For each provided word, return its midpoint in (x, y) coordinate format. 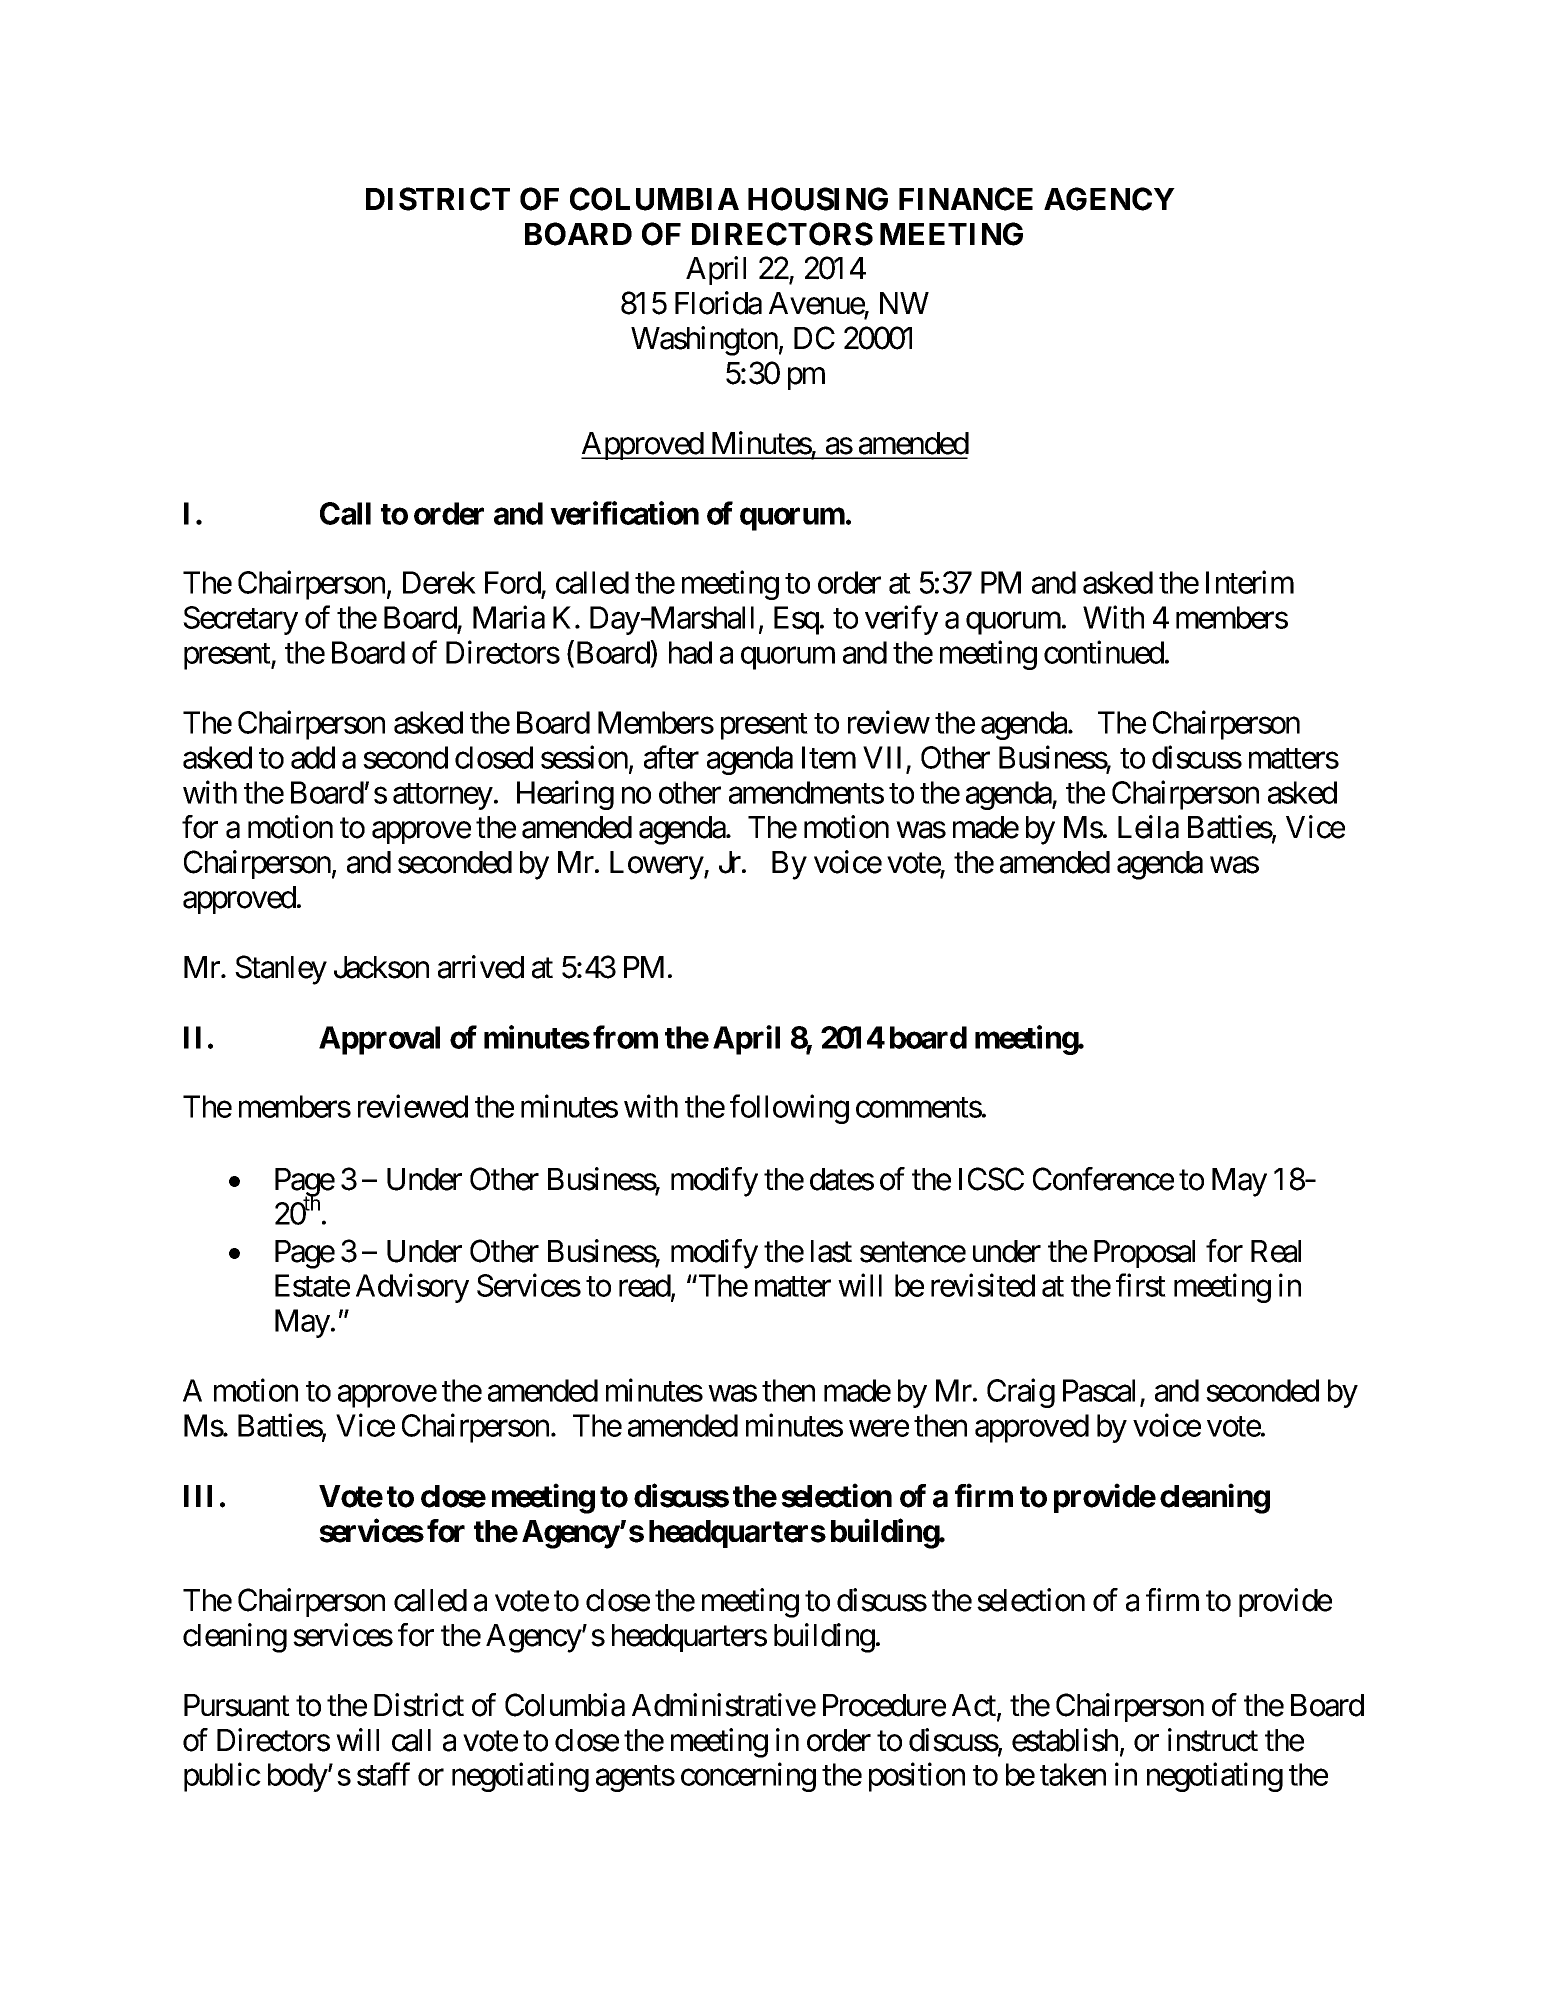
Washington (704, 341)
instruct (1213, 1740)
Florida (718, 303)
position (917, 1777)
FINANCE (966, 199)
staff (383, 1774)
